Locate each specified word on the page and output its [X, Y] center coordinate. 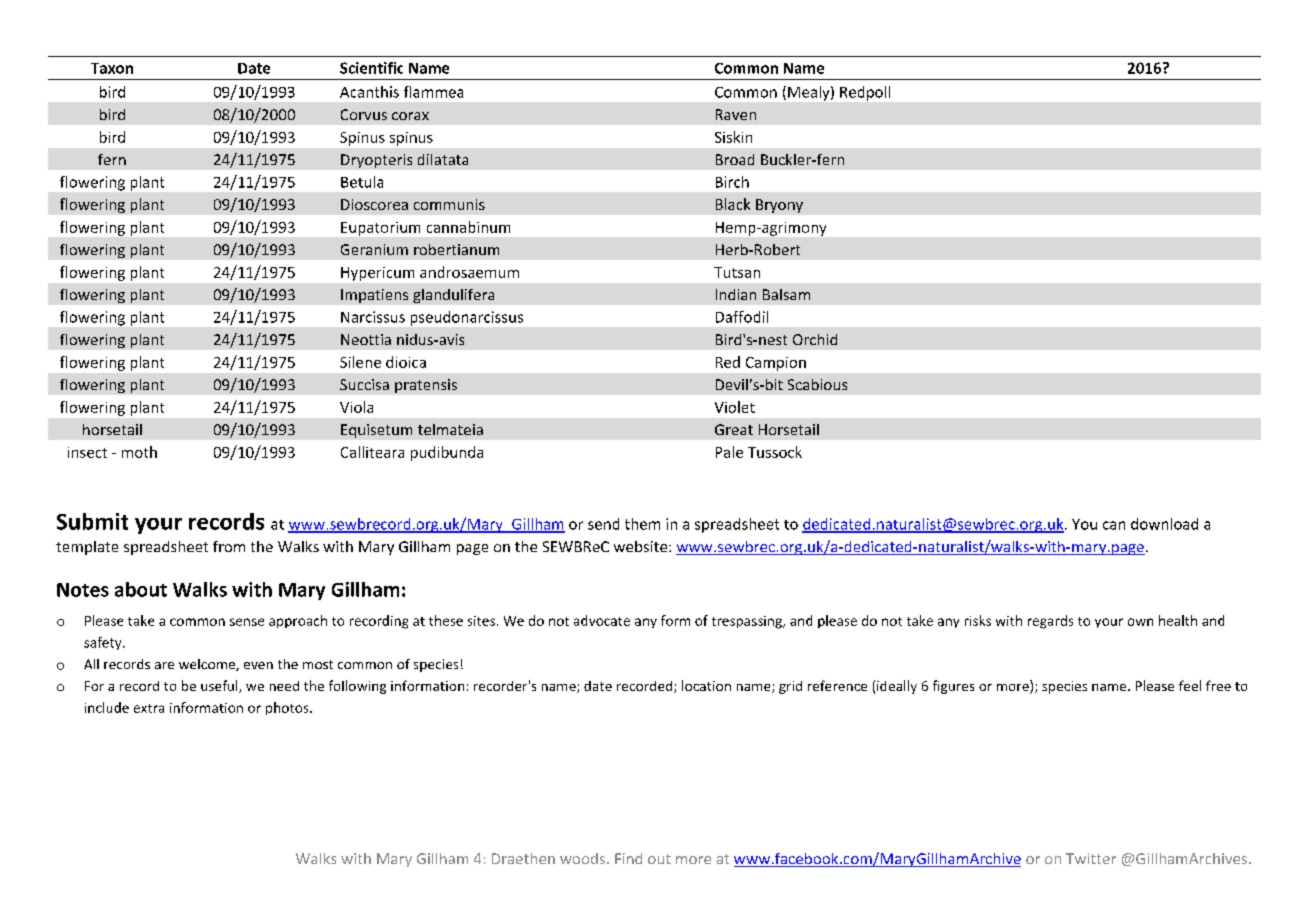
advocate [602, 620]
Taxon [112, 68]
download [1164, 524]
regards [1050, 622]
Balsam [786, 294]
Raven [736, 114]
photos [288, 708]
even [258, 665]
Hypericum [377, 274]
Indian [736, 294]
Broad [735, 159]
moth [139, 452]
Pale [729, 452]
